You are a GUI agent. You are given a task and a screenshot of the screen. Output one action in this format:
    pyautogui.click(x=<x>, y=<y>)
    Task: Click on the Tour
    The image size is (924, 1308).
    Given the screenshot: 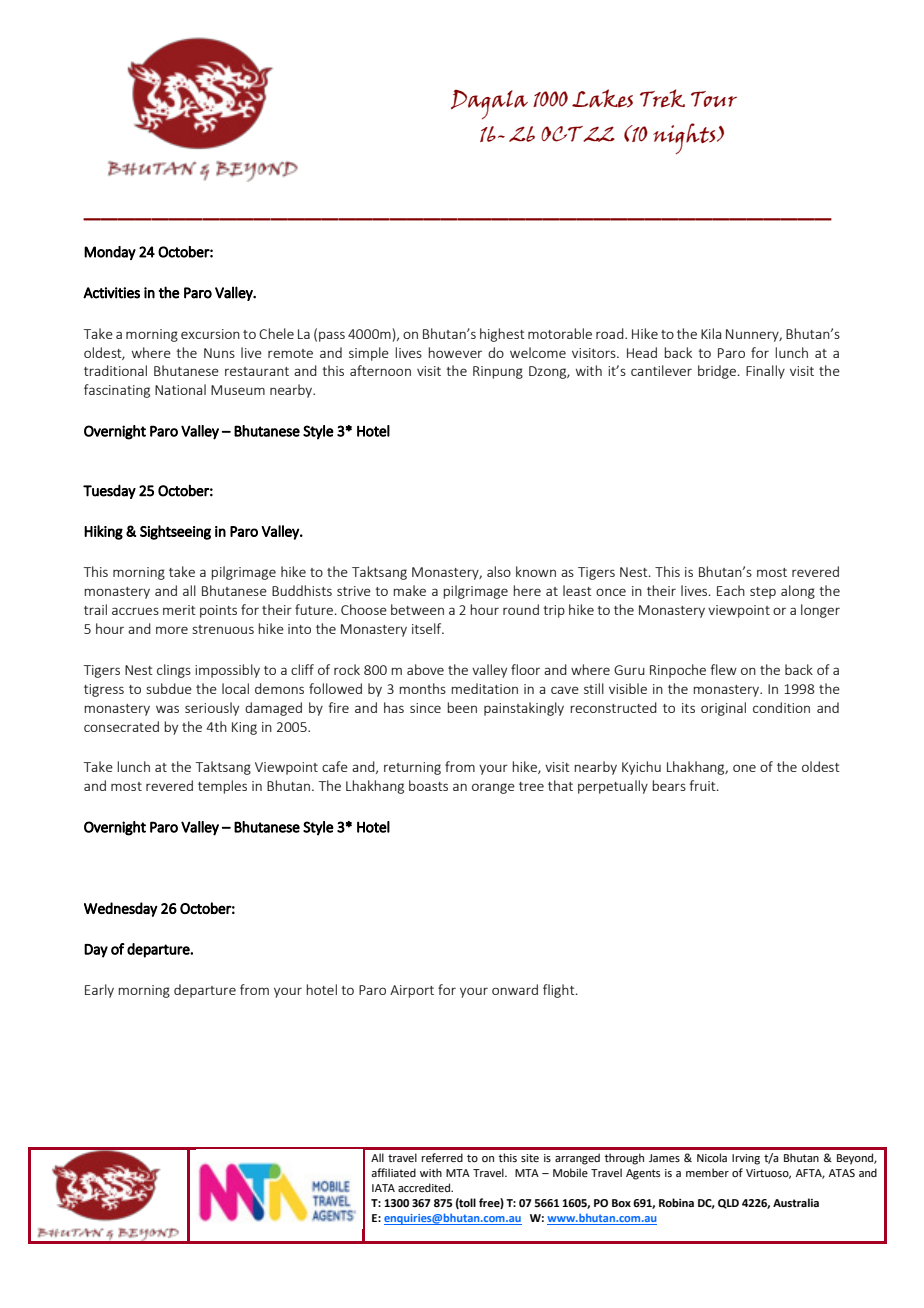 What is the action you would take?
    pyautogui.click(x=714, y=99)
